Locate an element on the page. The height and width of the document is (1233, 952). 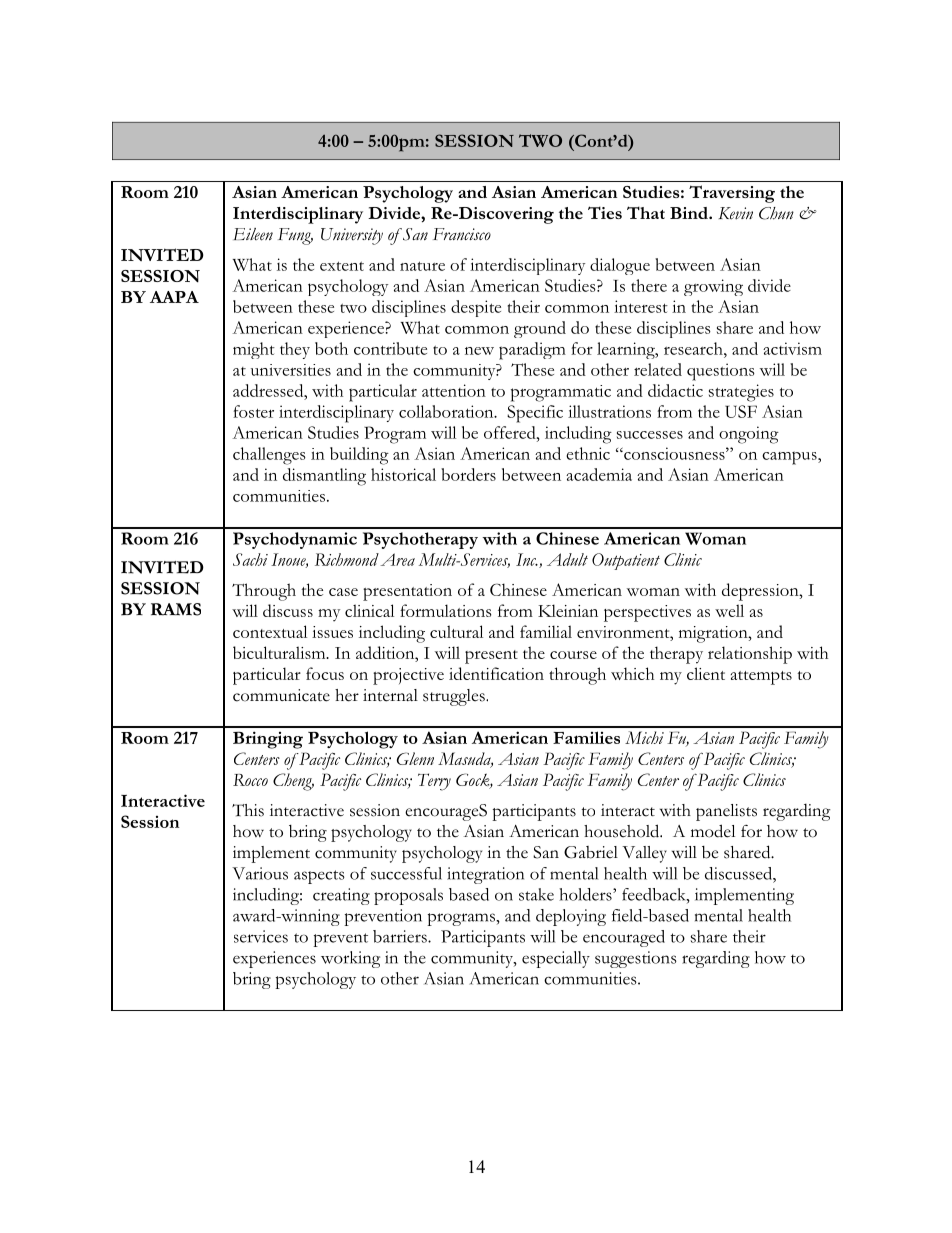
Kevin is located at coordinates (736, 213).
